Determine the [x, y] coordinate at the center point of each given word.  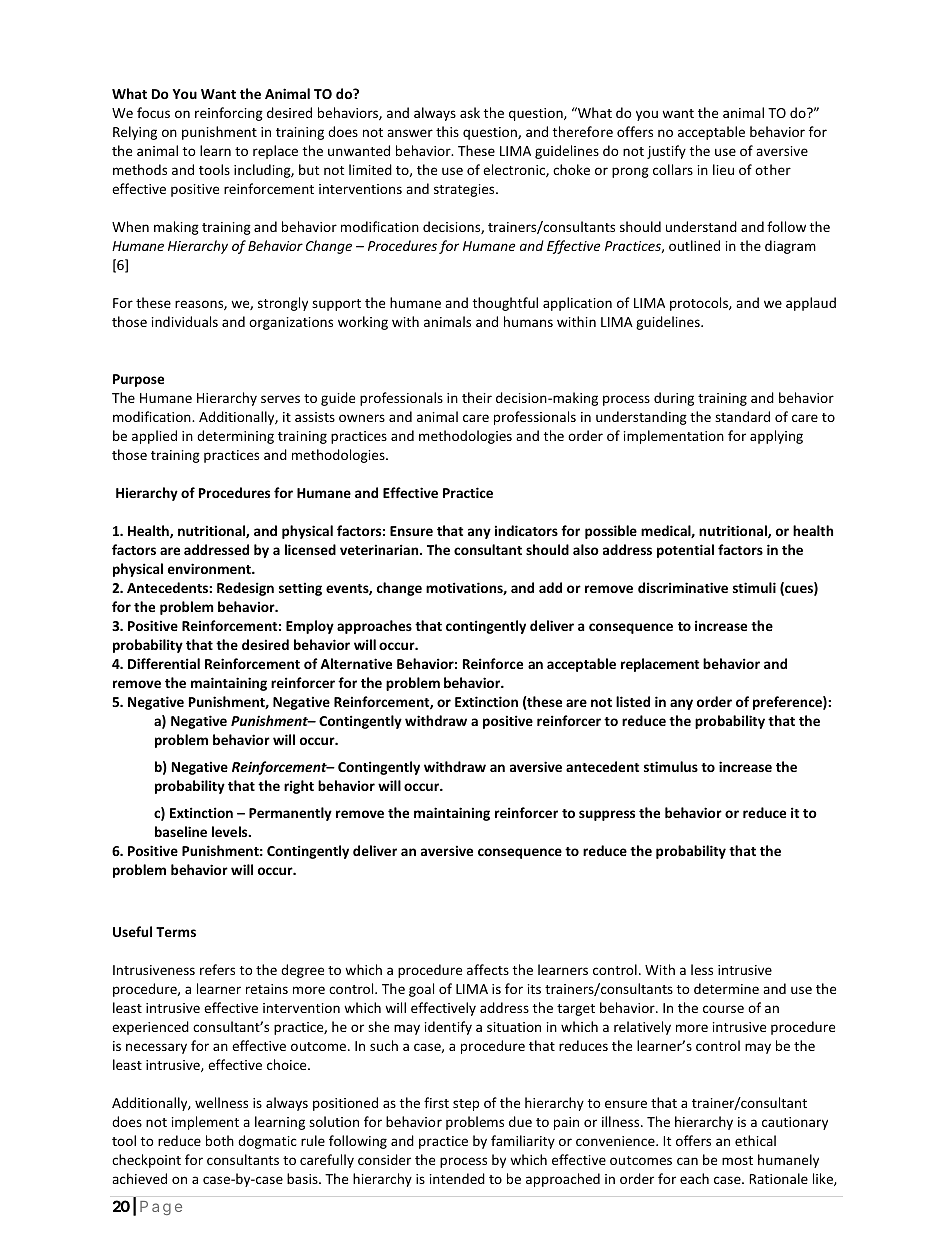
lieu [723, 169]
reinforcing [229, 114]
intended [457, 1178]
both [220, 1140]
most [737, 1160]
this [447, 131]
